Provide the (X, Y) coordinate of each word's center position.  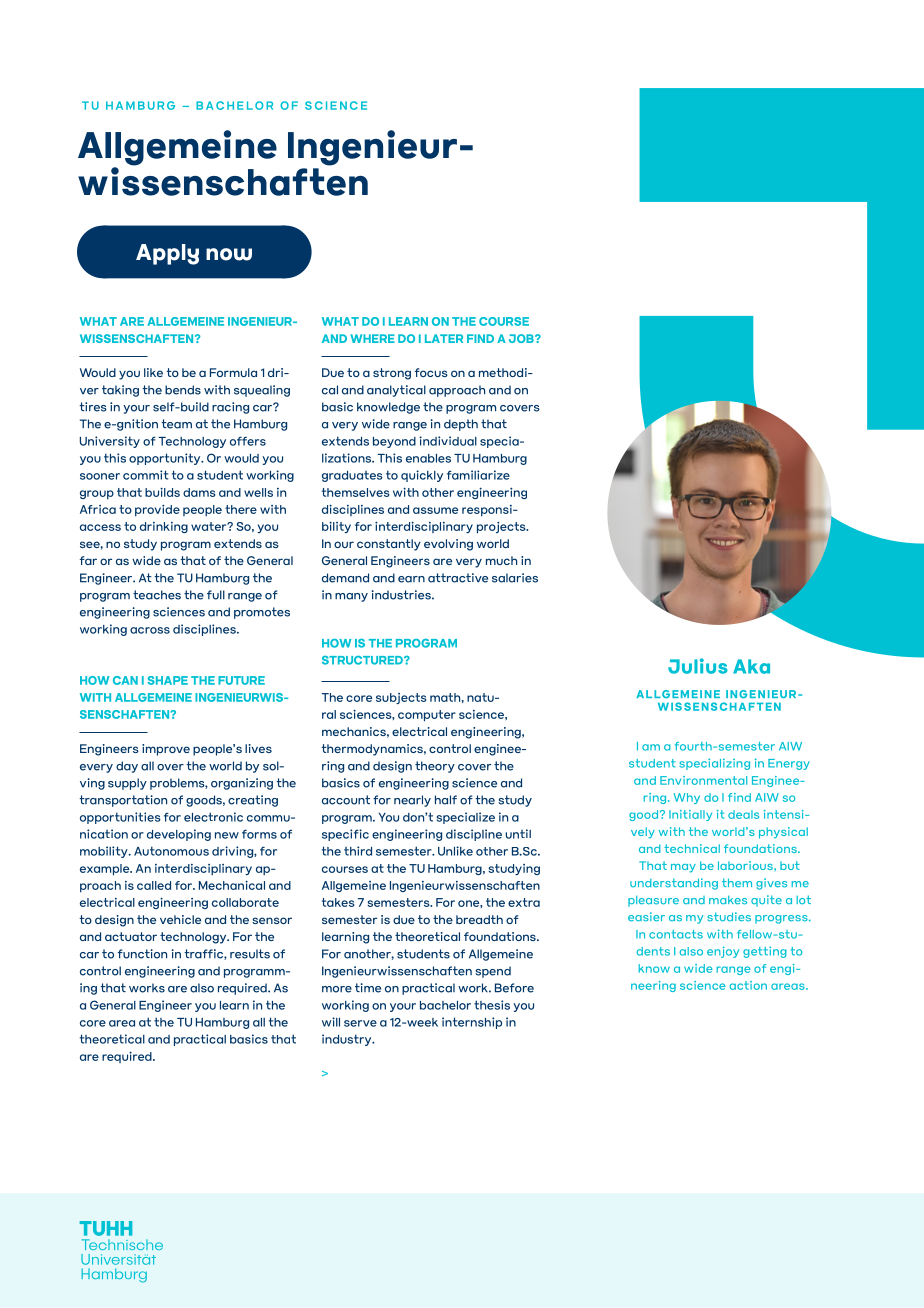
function (142, 954)
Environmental (703, 780)
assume (435, 510)
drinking (164, 527)
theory (435, 767)
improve (166, 750)
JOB (522, 338)
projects (502, 528)
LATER (444, 338)
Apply (167, 254)
